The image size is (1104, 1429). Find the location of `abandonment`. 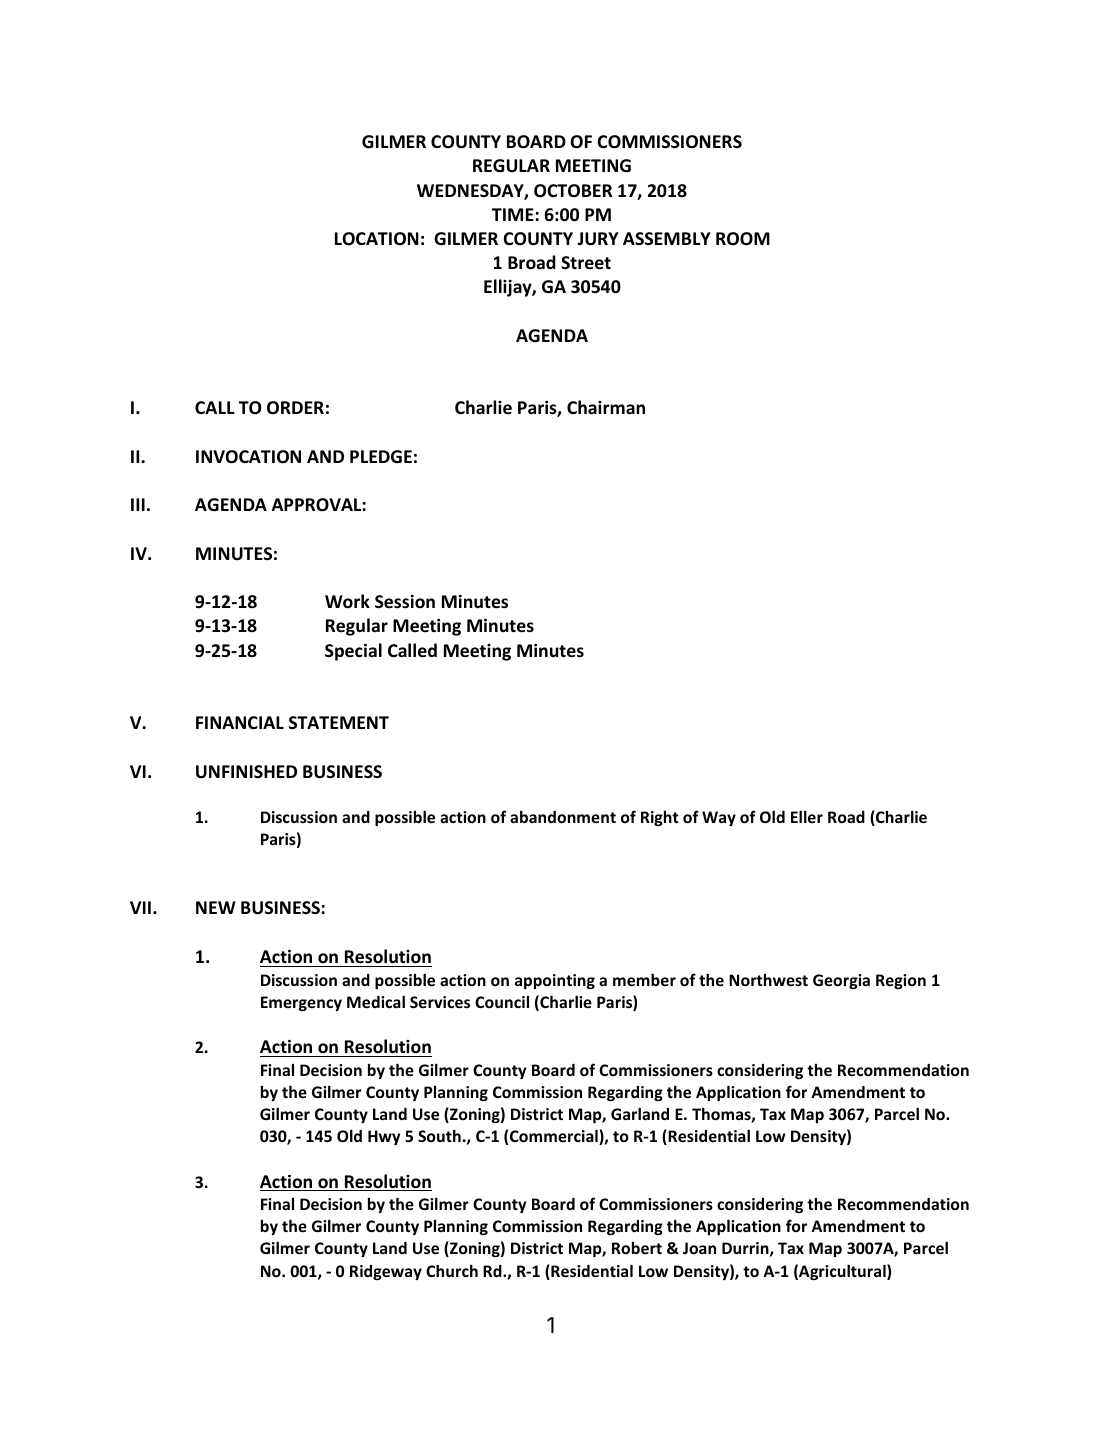

abandonment is located at coordinates (563, 816).
